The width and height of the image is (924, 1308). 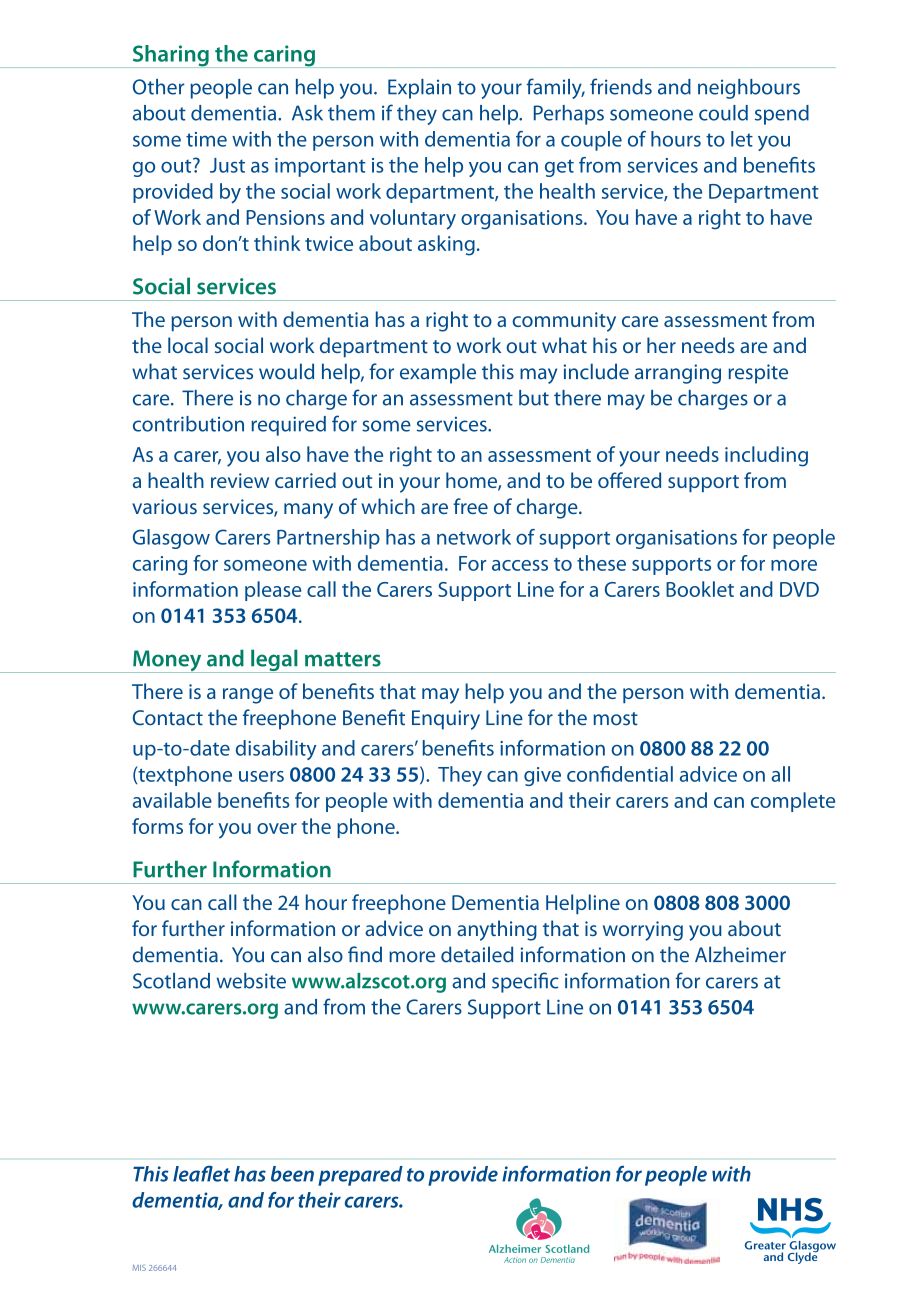 What do you see at coordinates (248, 696) in the image?
I see `range` at bounding box center [248, 696].
